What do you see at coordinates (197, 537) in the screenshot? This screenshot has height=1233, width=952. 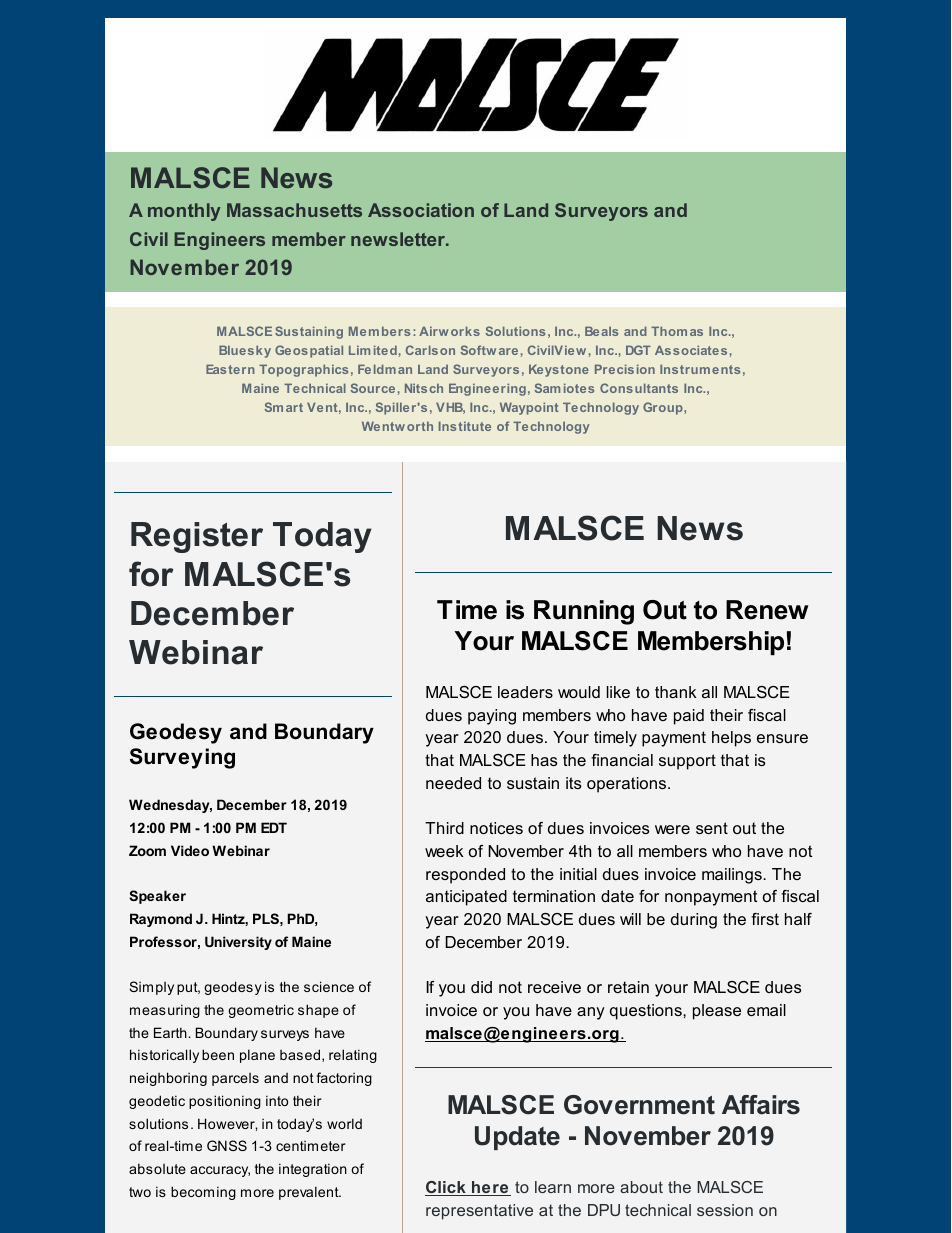 I see `Register` at bounding box center [197, 537].
